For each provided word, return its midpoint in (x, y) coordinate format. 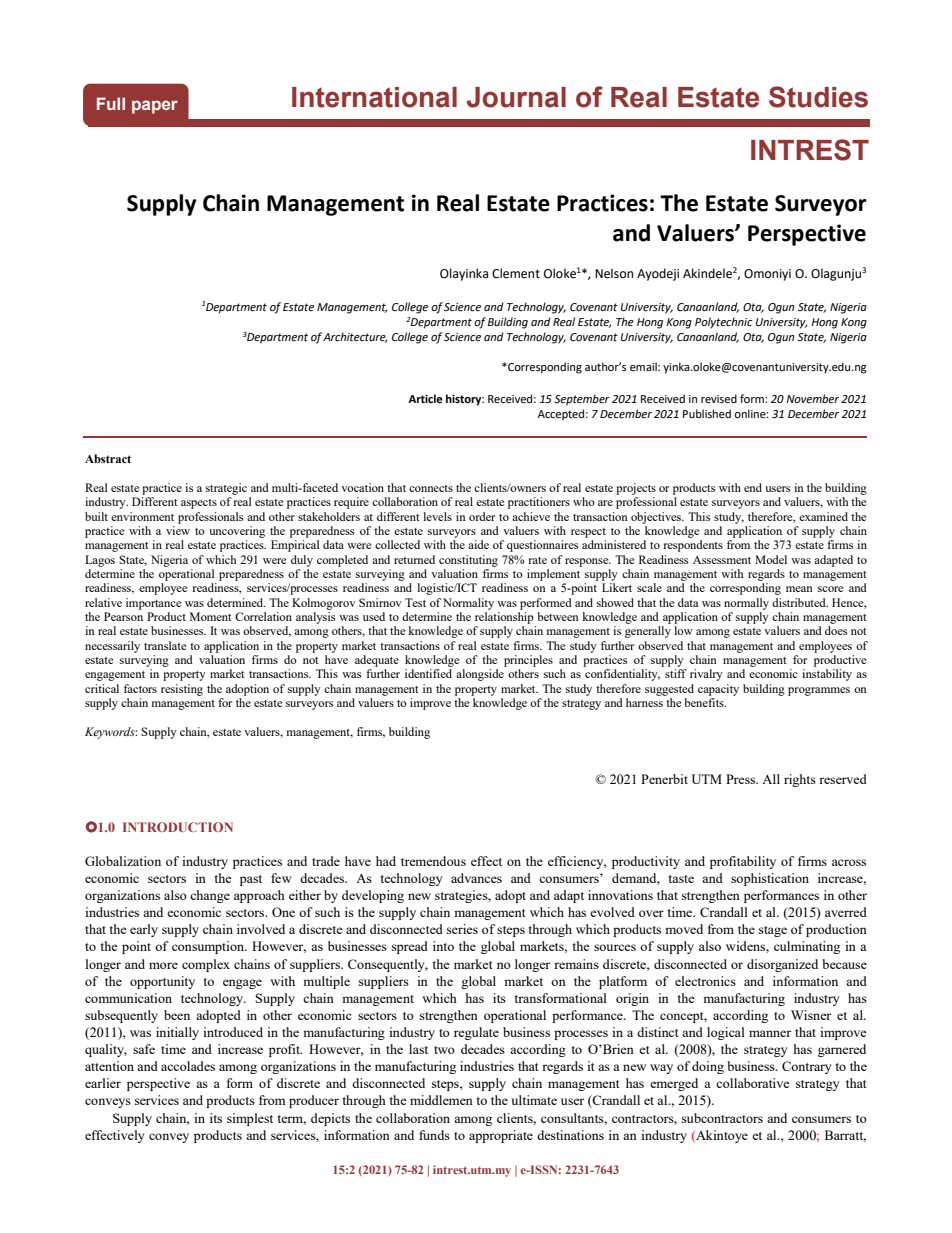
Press (742, 779)
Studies (818, 97)
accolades (188, 1066)
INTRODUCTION (178, 827)
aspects (199, 504)
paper (155, 107)
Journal (516, 97)
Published (707, 413)
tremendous (433, 861)
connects (431, 488)
